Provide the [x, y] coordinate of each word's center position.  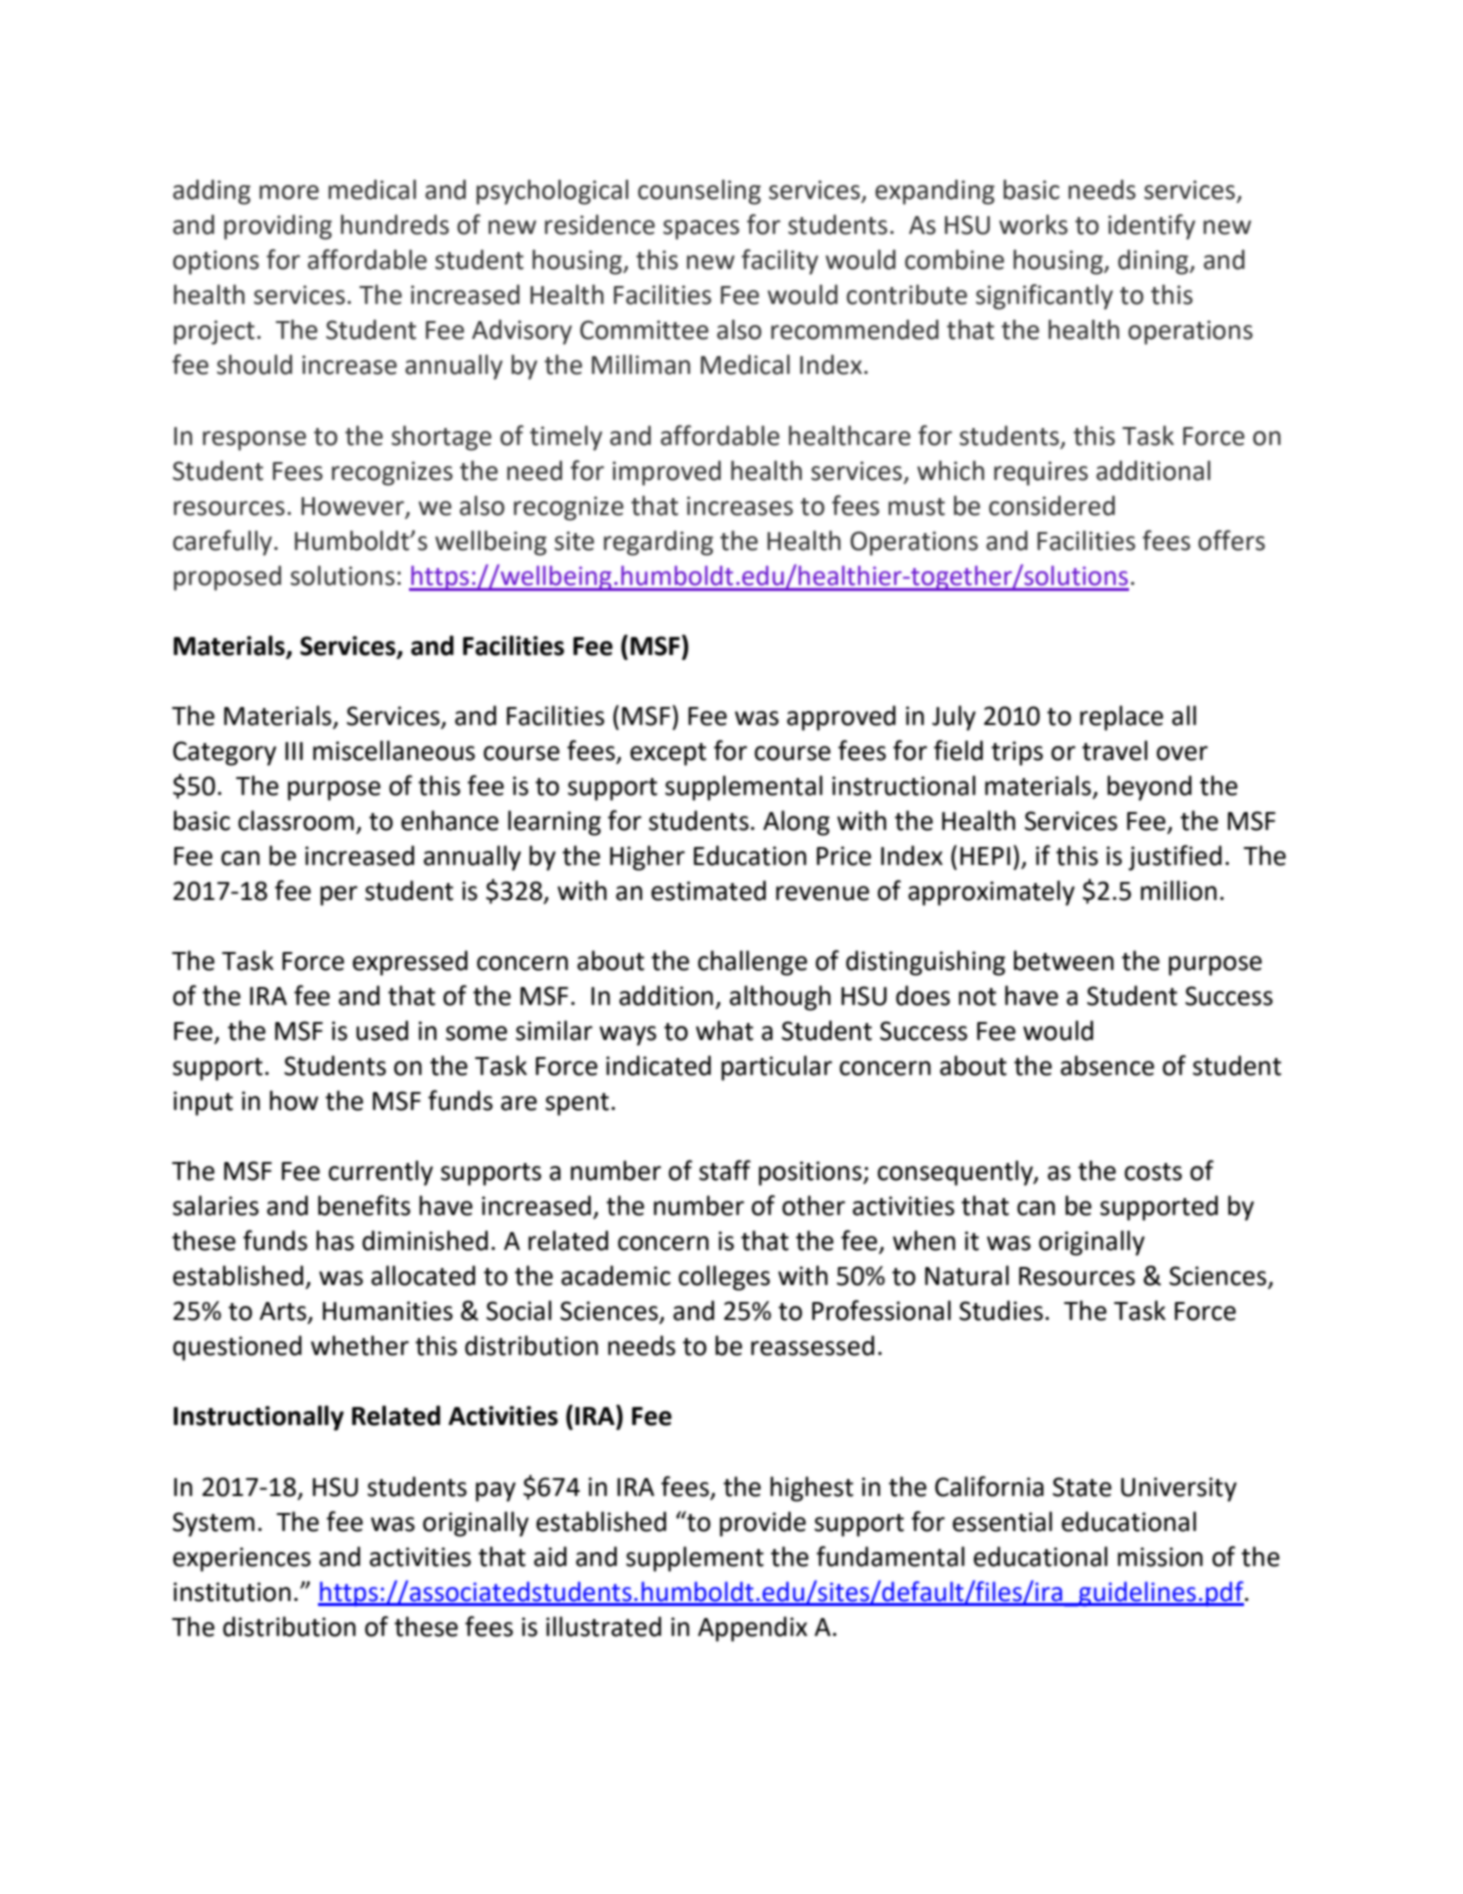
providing [278, 227]
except [668, 754]
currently [381, 1173]
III [294, 751]
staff [725, 1170]
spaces [701, 230]
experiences [242, 1559]
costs [1153, 1172]
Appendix [752, 1629]
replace [1121, 718]
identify [1151, 227]
